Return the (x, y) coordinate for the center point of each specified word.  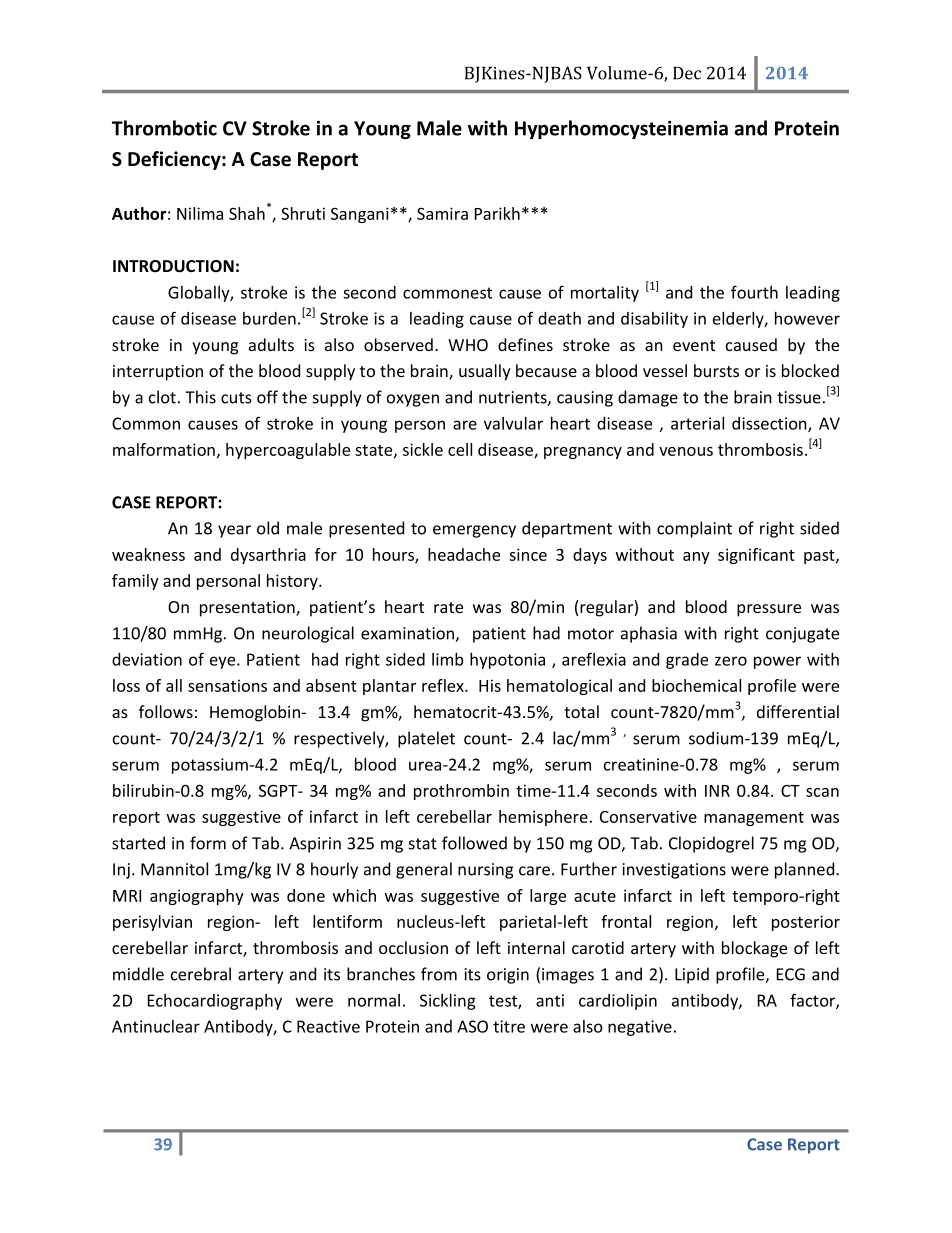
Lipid (692, 975)
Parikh (497, 213)
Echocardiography (215, 1002)
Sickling (448, 1002)
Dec (687, 73)
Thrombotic (164, 128)
